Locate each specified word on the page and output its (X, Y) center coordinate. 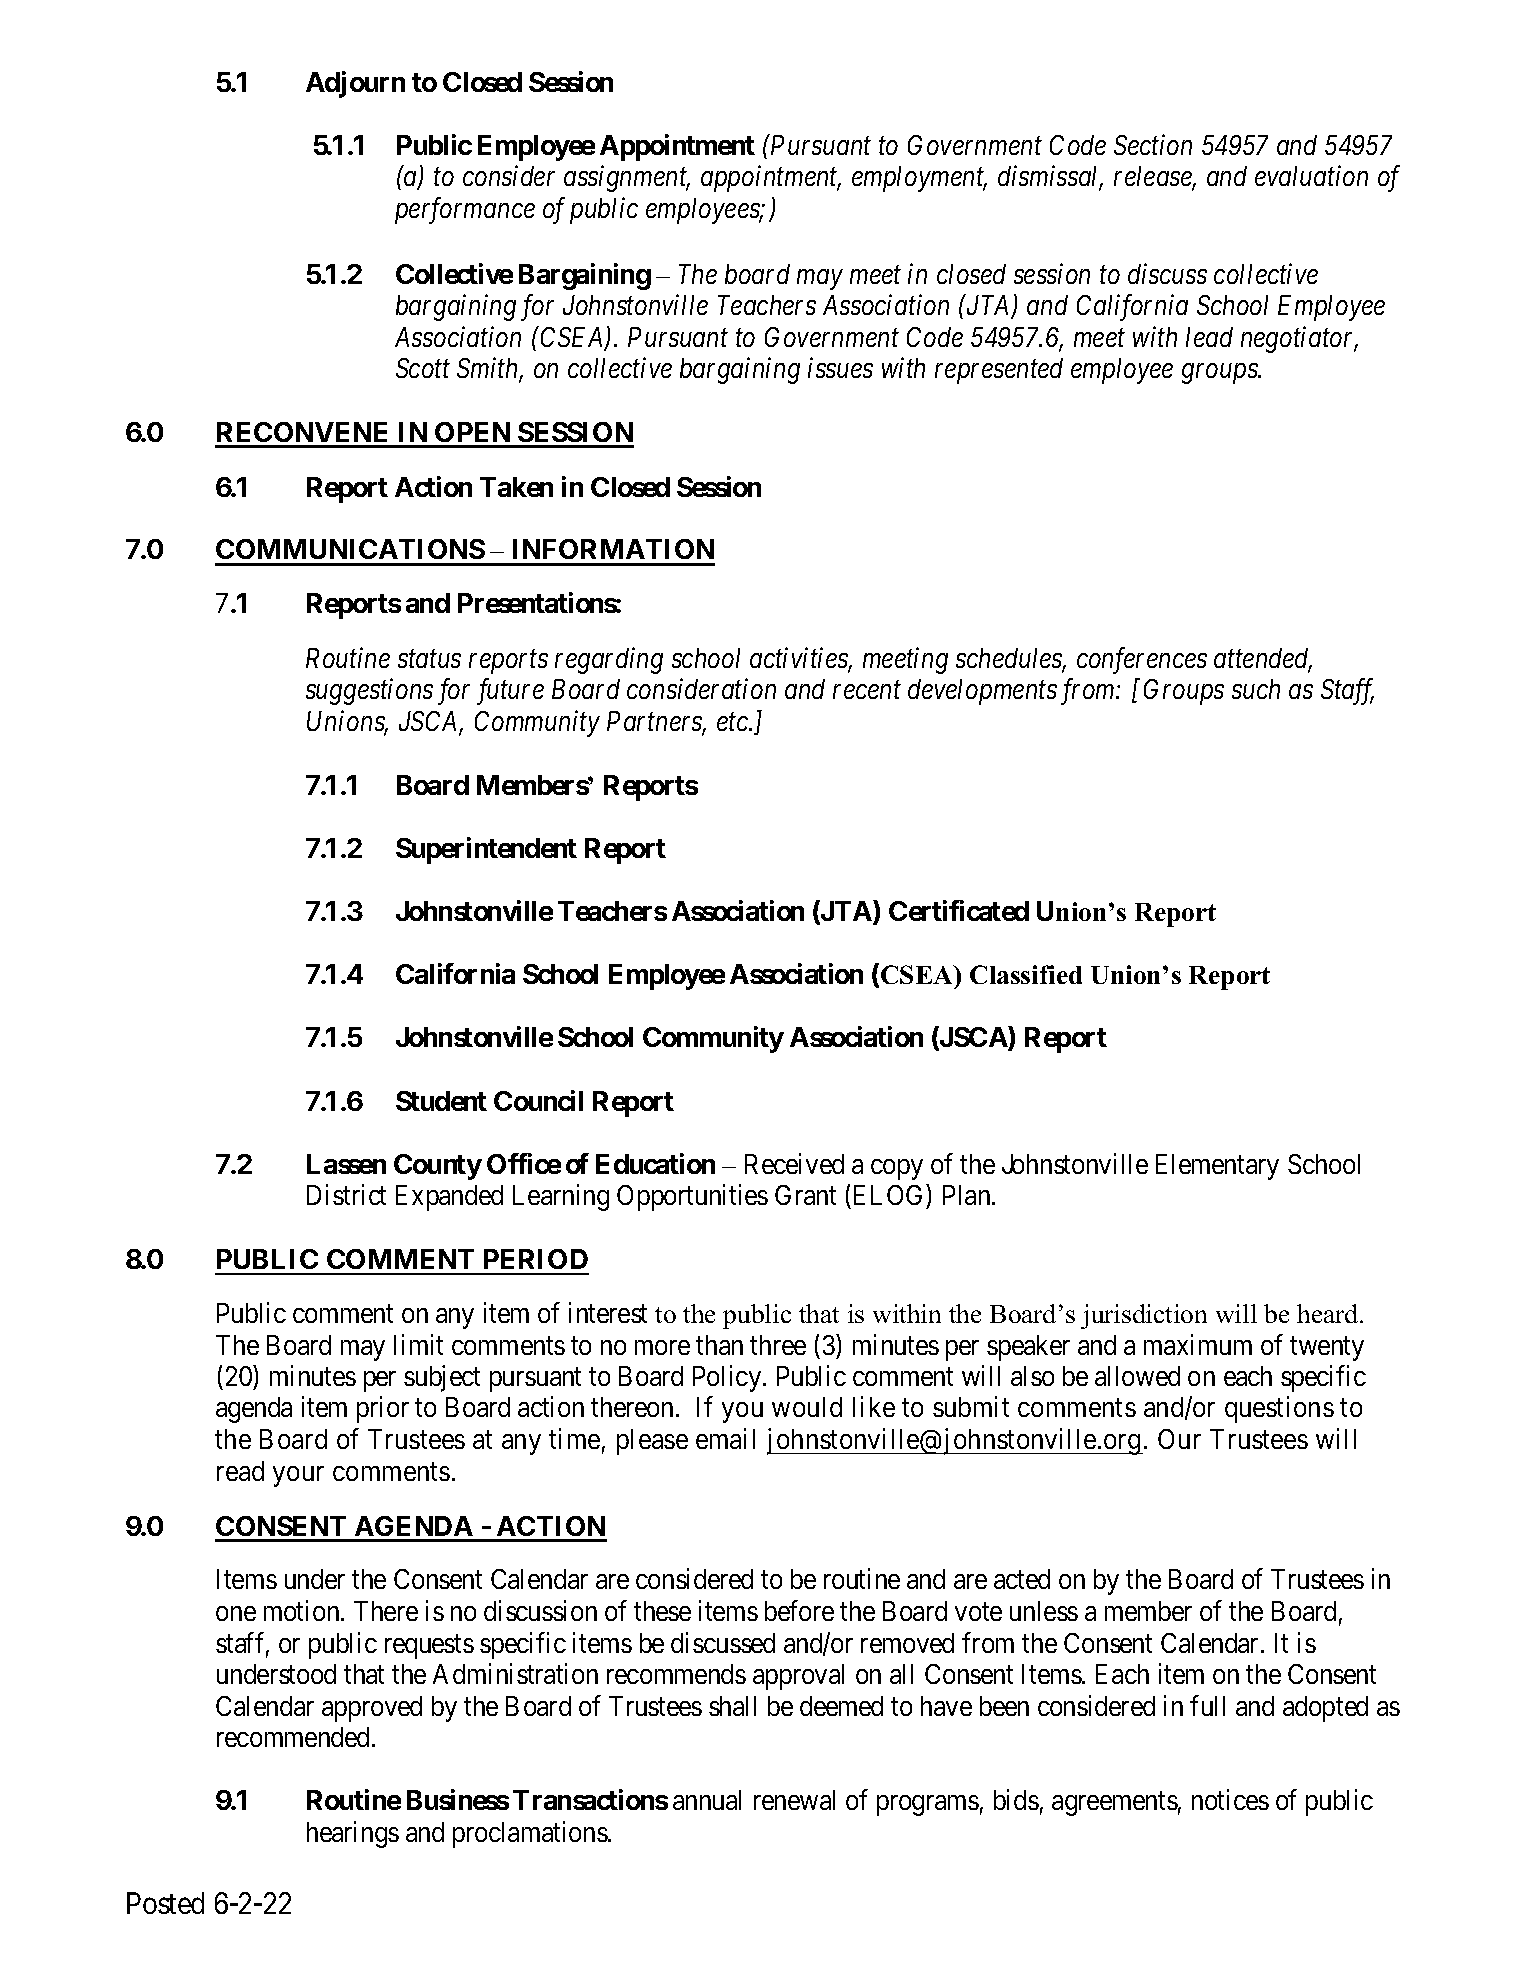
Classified (1026, 974)
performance (465, 210)
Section (1153, 144)
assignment (627, 179)
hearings (353, 1834)
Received (794, 1163)
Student (441, 1101)
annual (707, 1800)
